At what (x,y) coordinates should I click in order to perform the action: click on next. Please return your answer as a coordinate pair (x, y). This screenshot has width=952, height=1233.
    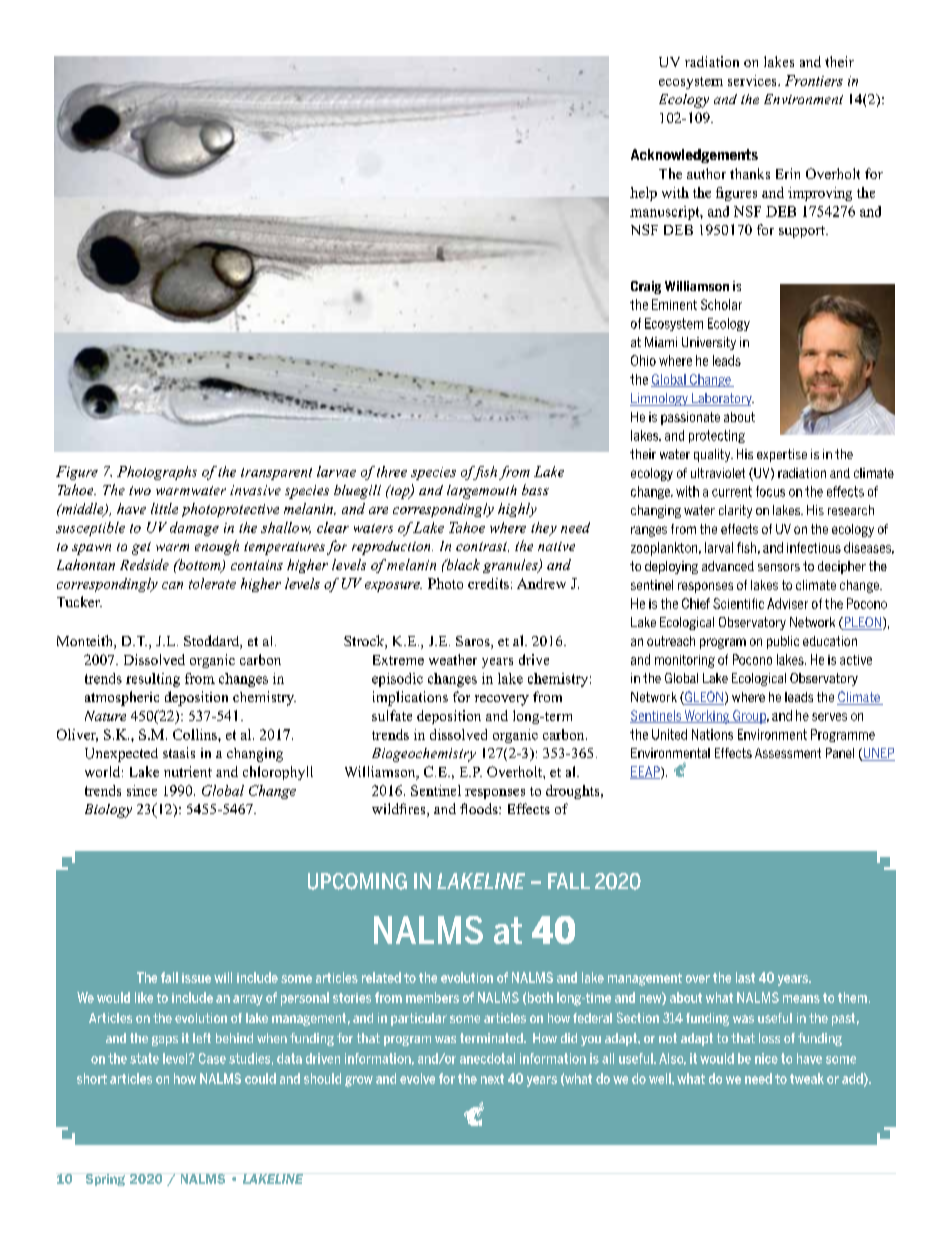
    Looking at the image, I should click on (492, 1079).
